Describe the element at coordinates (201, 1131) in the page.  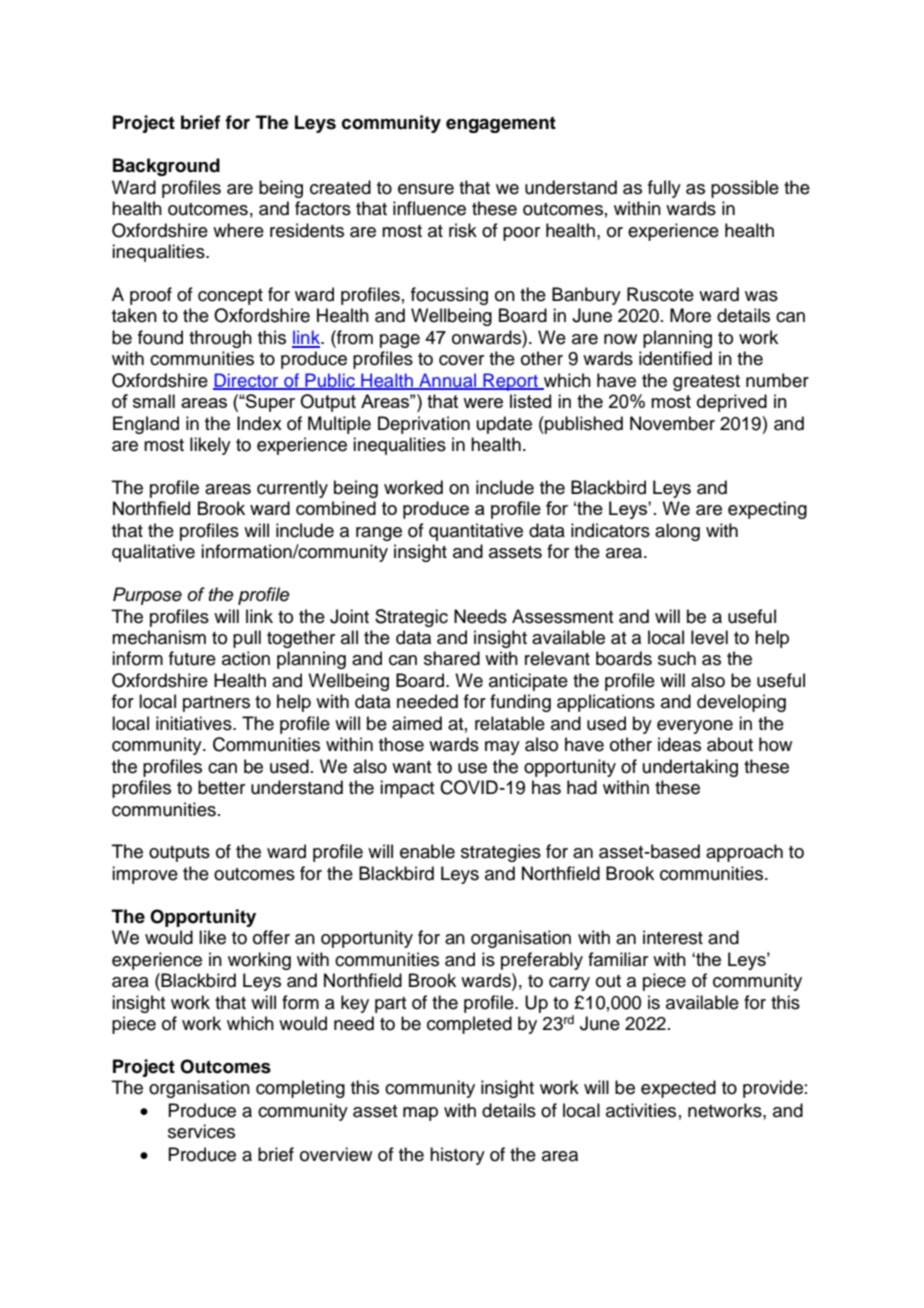
I see `services` at that location.
